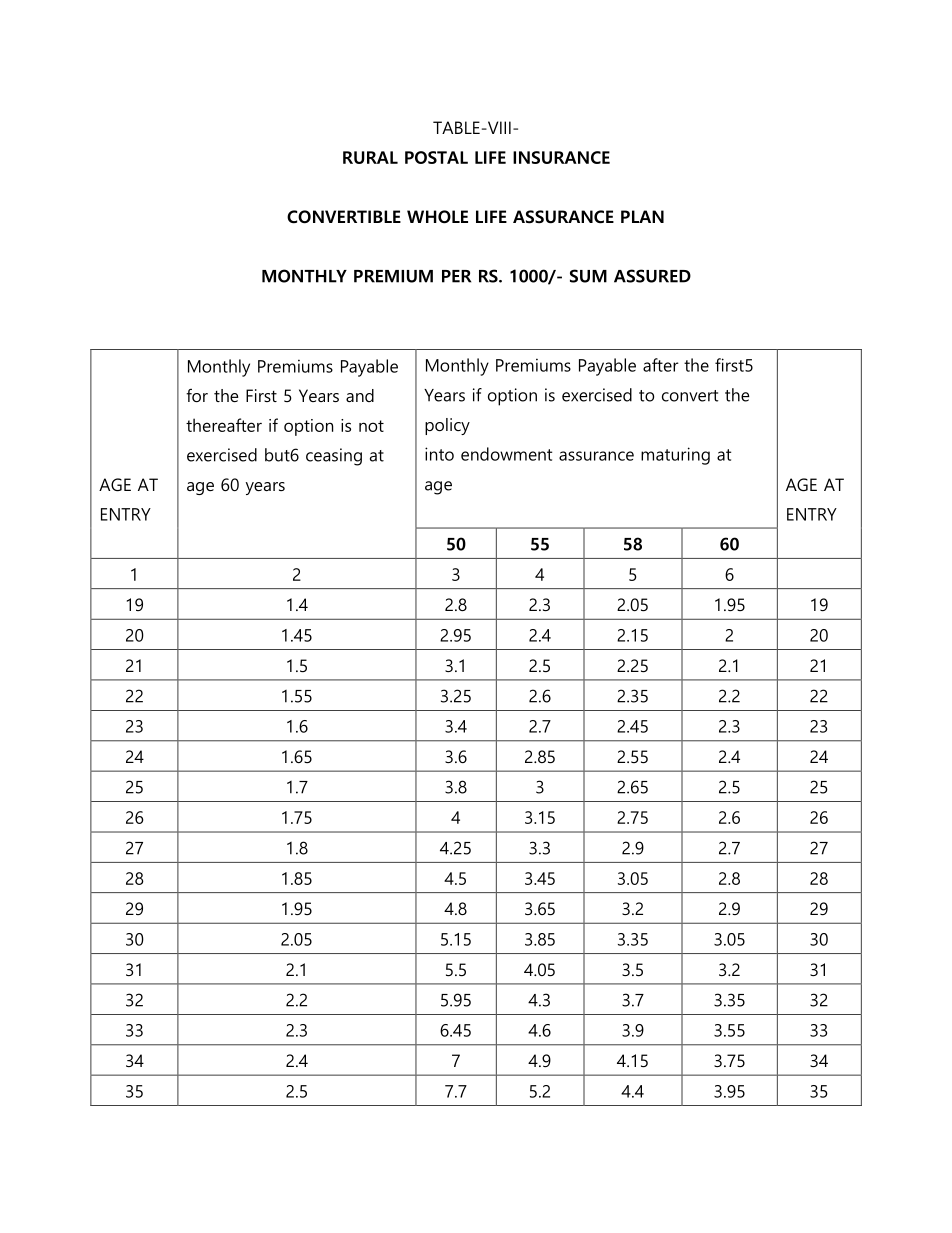  What do you see at coordinates (197, 395) in the image?
I see `for` at bounding box center [197, 395].
